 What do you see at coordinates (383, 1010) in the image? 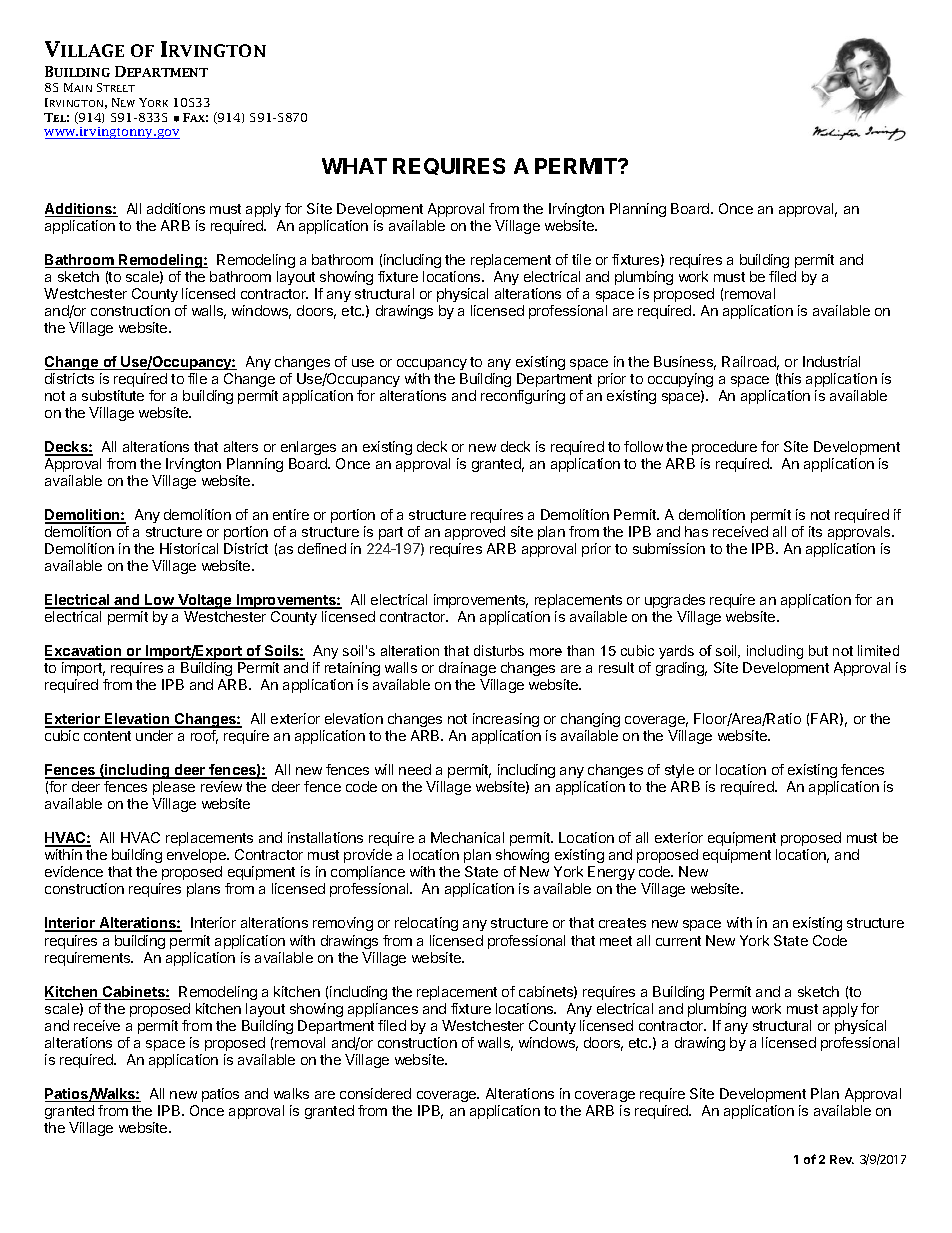
I see `appliances` at bounding box center [383, 1010].
